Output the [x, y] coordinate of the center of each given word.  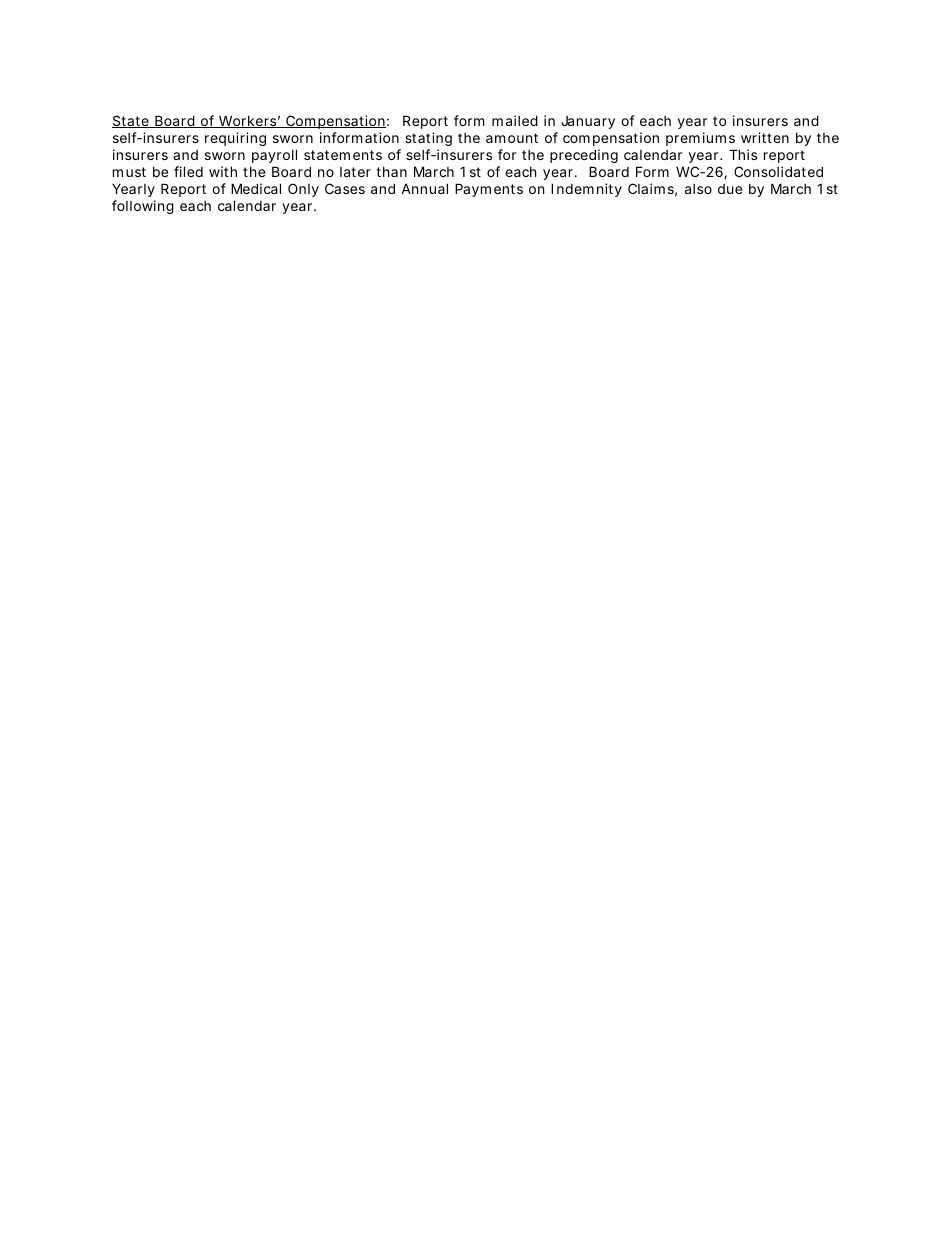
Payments [489, 190]
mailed [515, 120]
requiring [235, 139]
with [223, 171]
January [588, 122]
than [391, 172]
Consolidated [778, 171]
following [143, 207]
